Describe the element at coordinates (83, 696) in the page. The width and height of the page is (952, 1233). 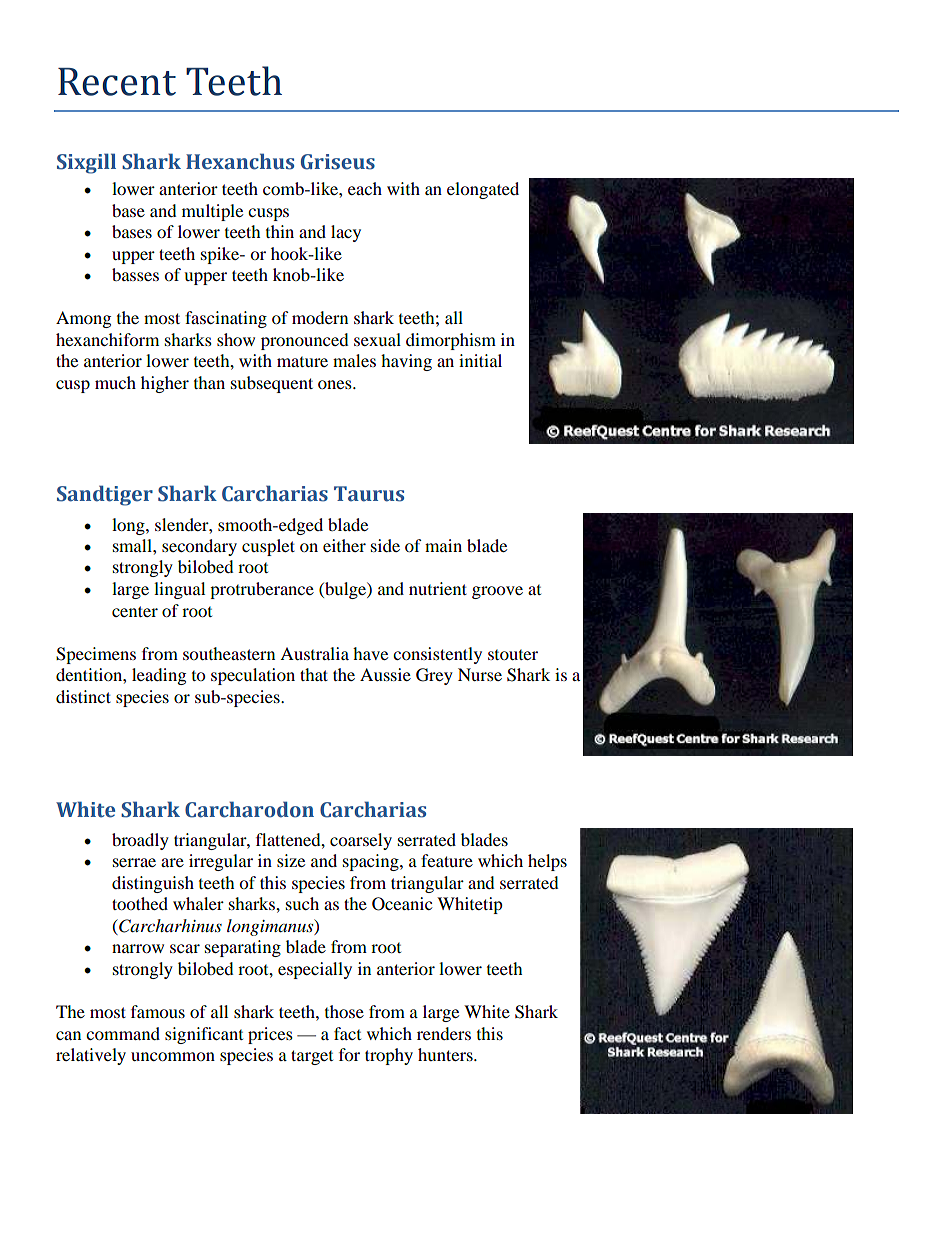
I see `distinct` at that location.
